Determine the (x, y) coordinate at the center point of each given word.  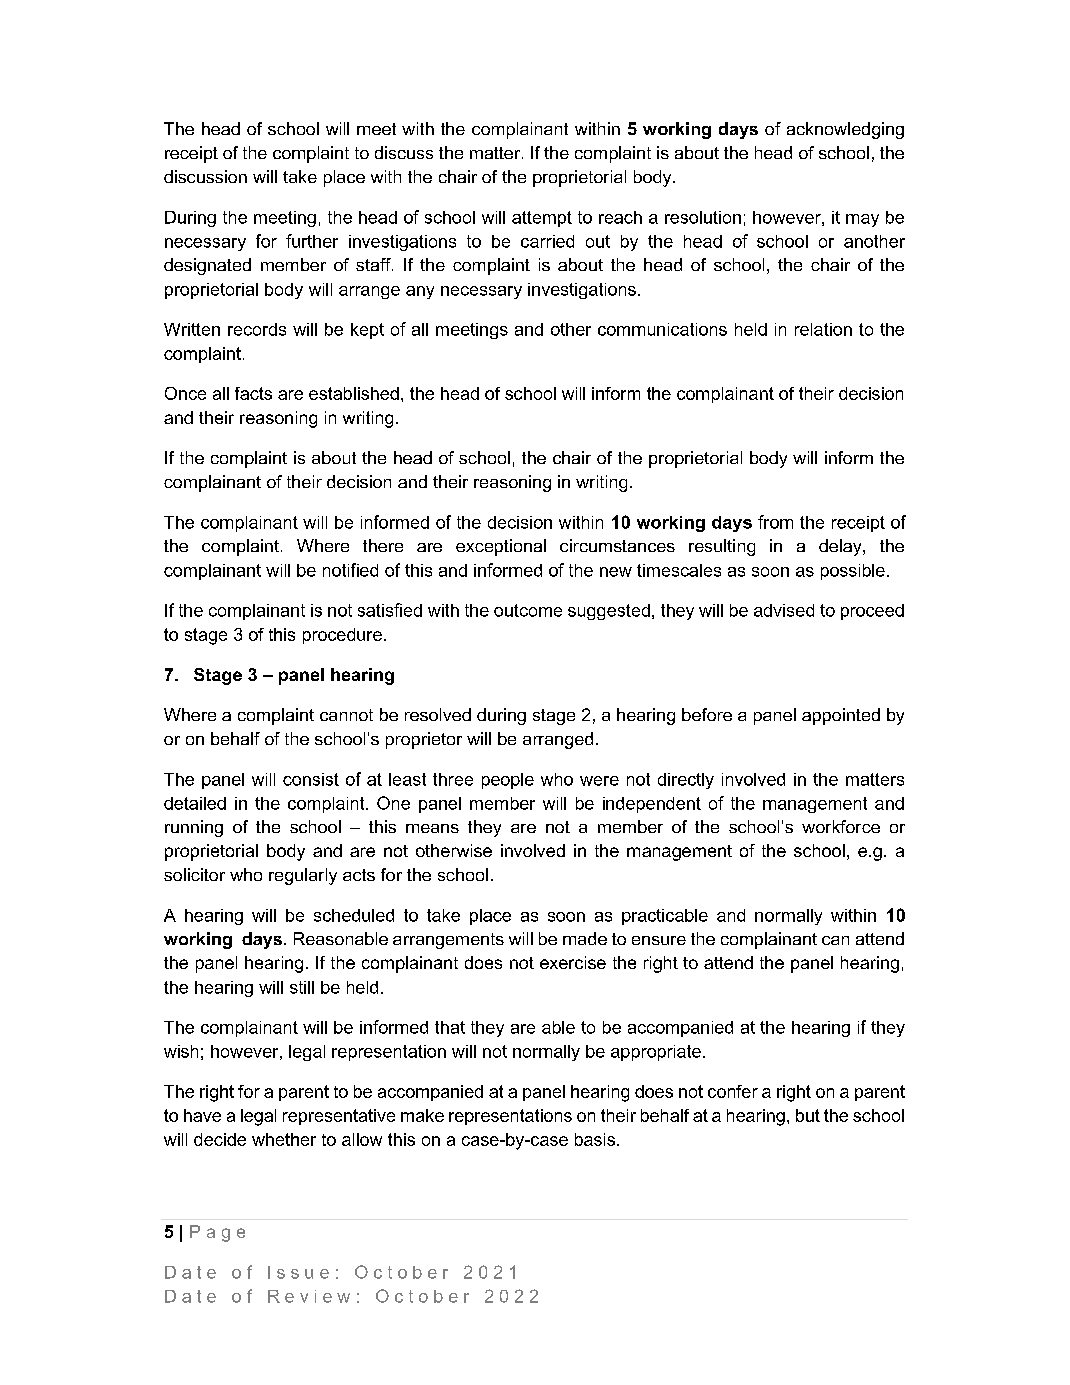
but (808, 1115)
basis (595, 1139)
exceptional (501, 547)
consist (311, 779)
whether (284, 1139)
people (508, 781)
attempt (542, 219)
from (775, 522)
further (312, 241)
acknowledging (845, 130)
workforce (841, 826)
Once (185, 393)
